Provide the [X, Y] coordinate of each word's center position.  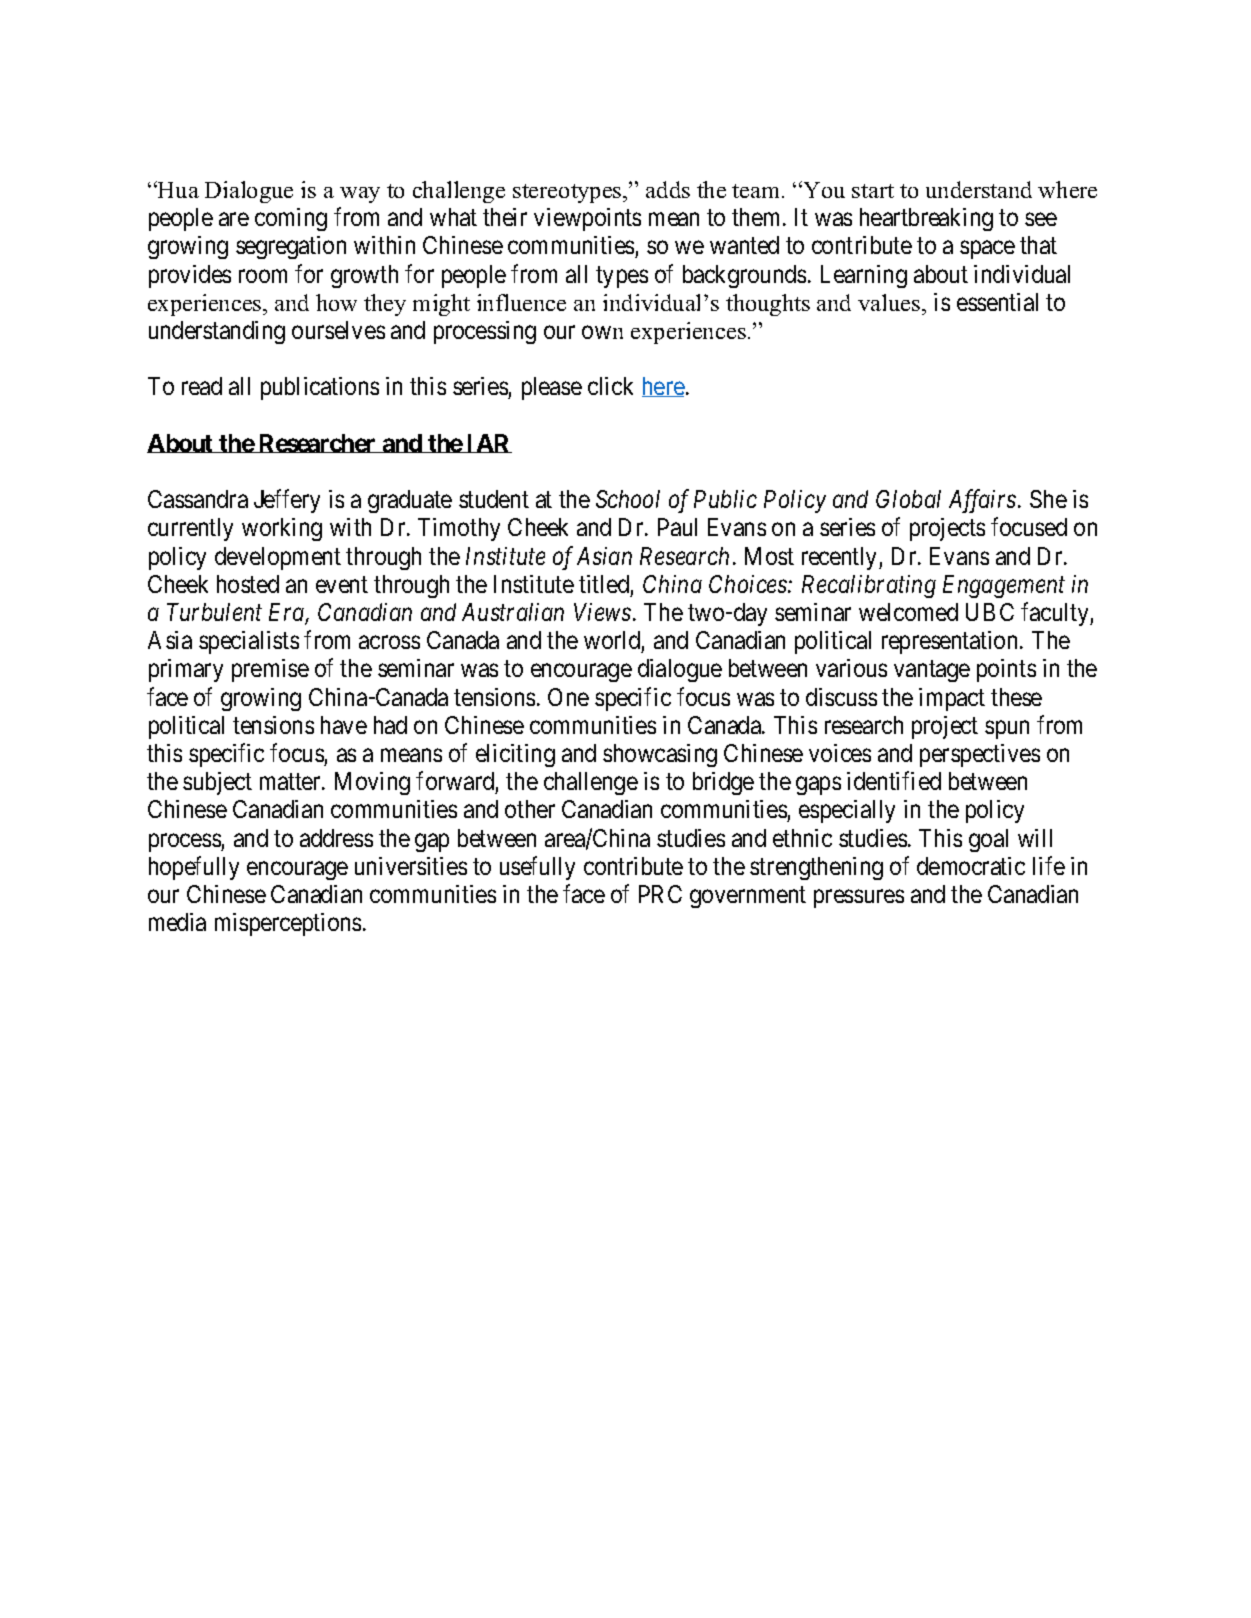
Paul [677, 527]
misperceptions [288, 924]
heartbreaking [926, 219]
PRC [660, 894]
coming [291, 219]
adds [668, 189]
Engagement [1004, 586]
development [278, 558]
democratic [971, 866]
